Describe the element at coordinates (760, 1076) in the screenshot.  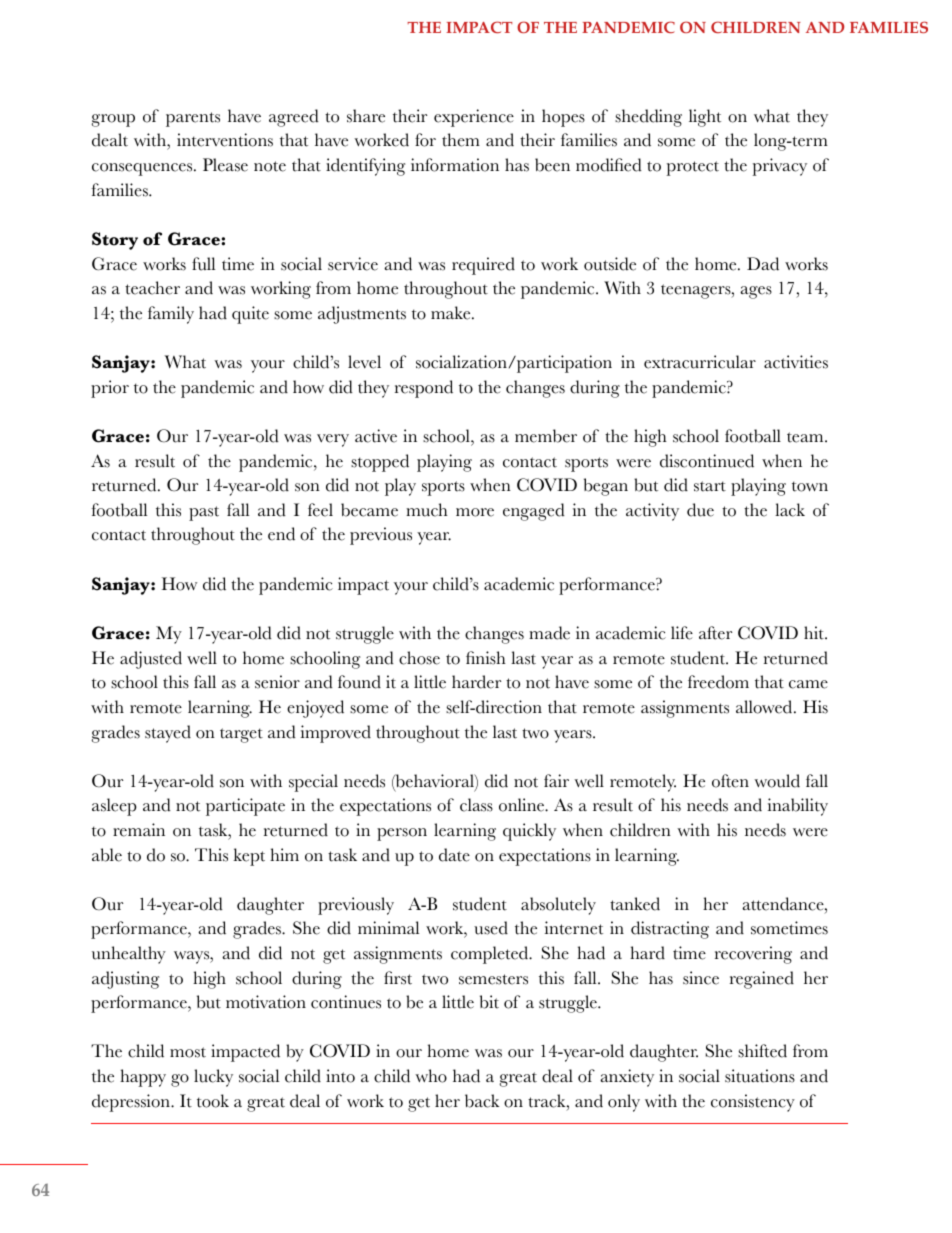
I see `situations` at that location.
